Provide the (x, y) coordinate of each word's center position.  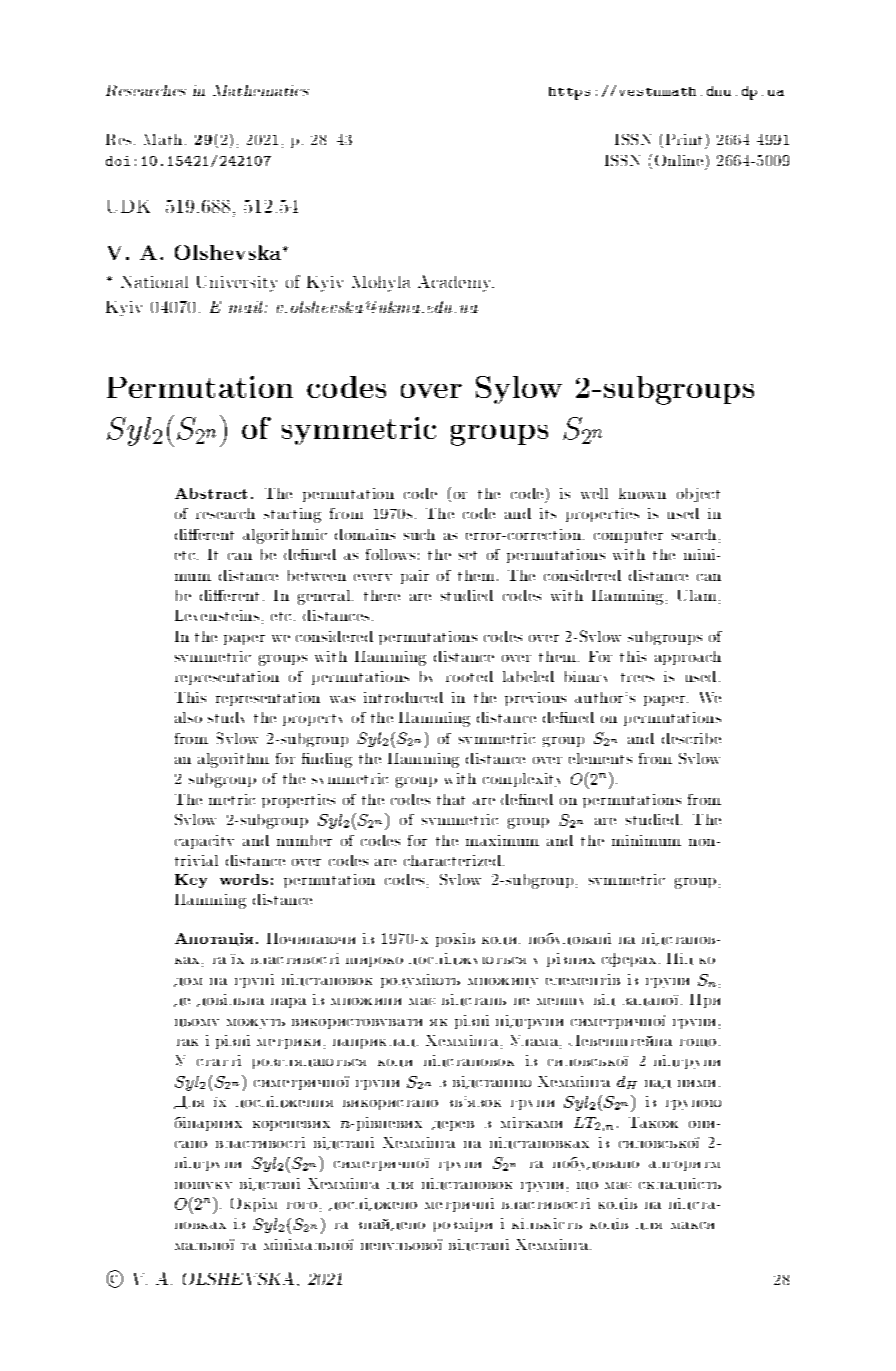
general (325, 597)
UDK (129, 206)
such (419, 534)
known (642, 493)
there (382, 595)
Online (679, 160)
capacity (204, 842)
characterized (454, 860)
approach (688, 658)
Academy (456, 283)
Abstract (211, 493)
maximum (502, 840)
